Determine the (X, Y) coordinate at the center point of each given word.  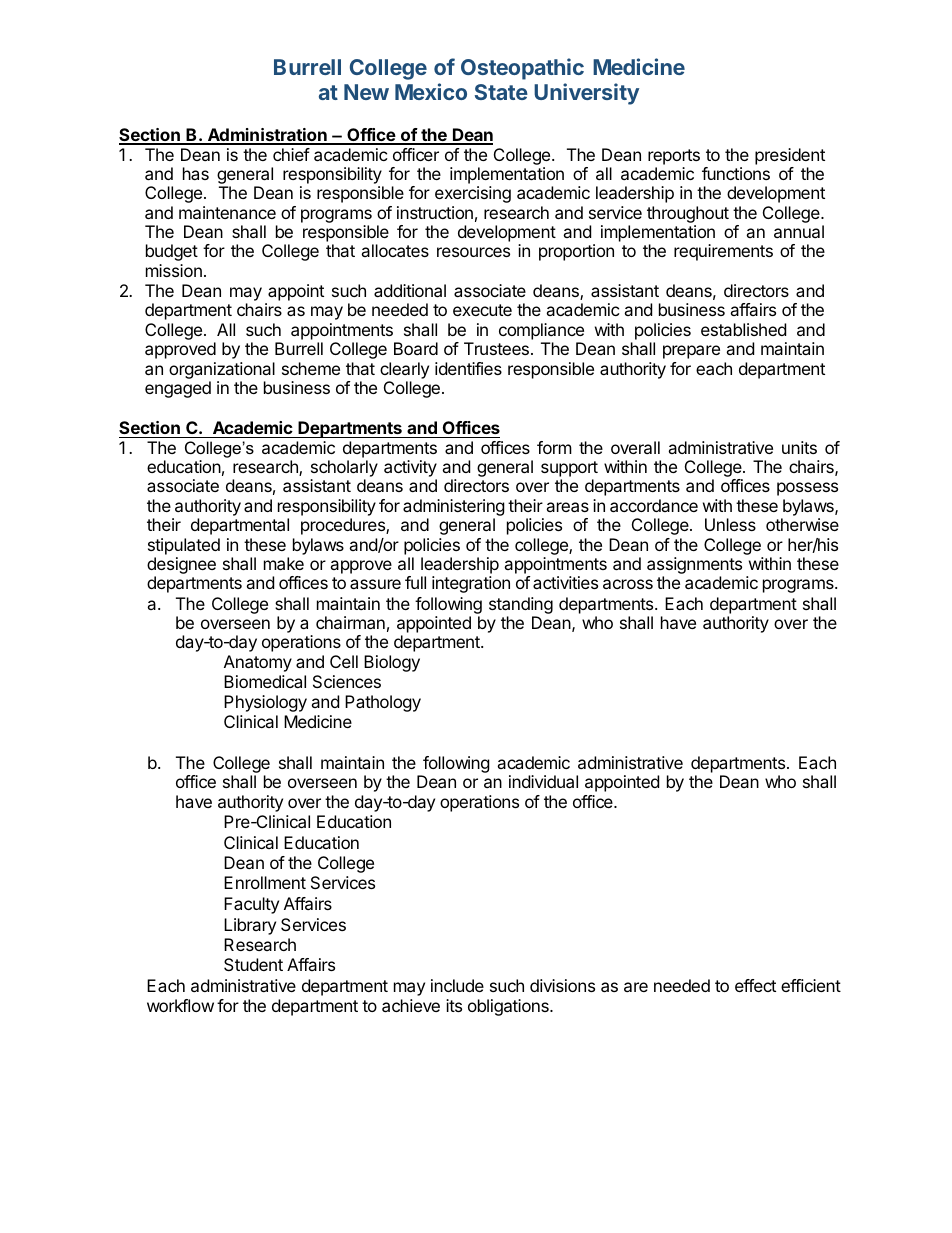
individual (543, 781)
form (554, 447)
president (790, 156)
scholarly (344, 470)
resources (473, 252)
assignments (694, 567)
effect (755, 985)
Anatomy (258, 663)
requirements (723, 252)
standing (521, 607)
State (501, 92)
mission (174, 270)
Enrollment (265, 882)
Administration (267, 136)
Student (253, 964)
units (799, 447)
